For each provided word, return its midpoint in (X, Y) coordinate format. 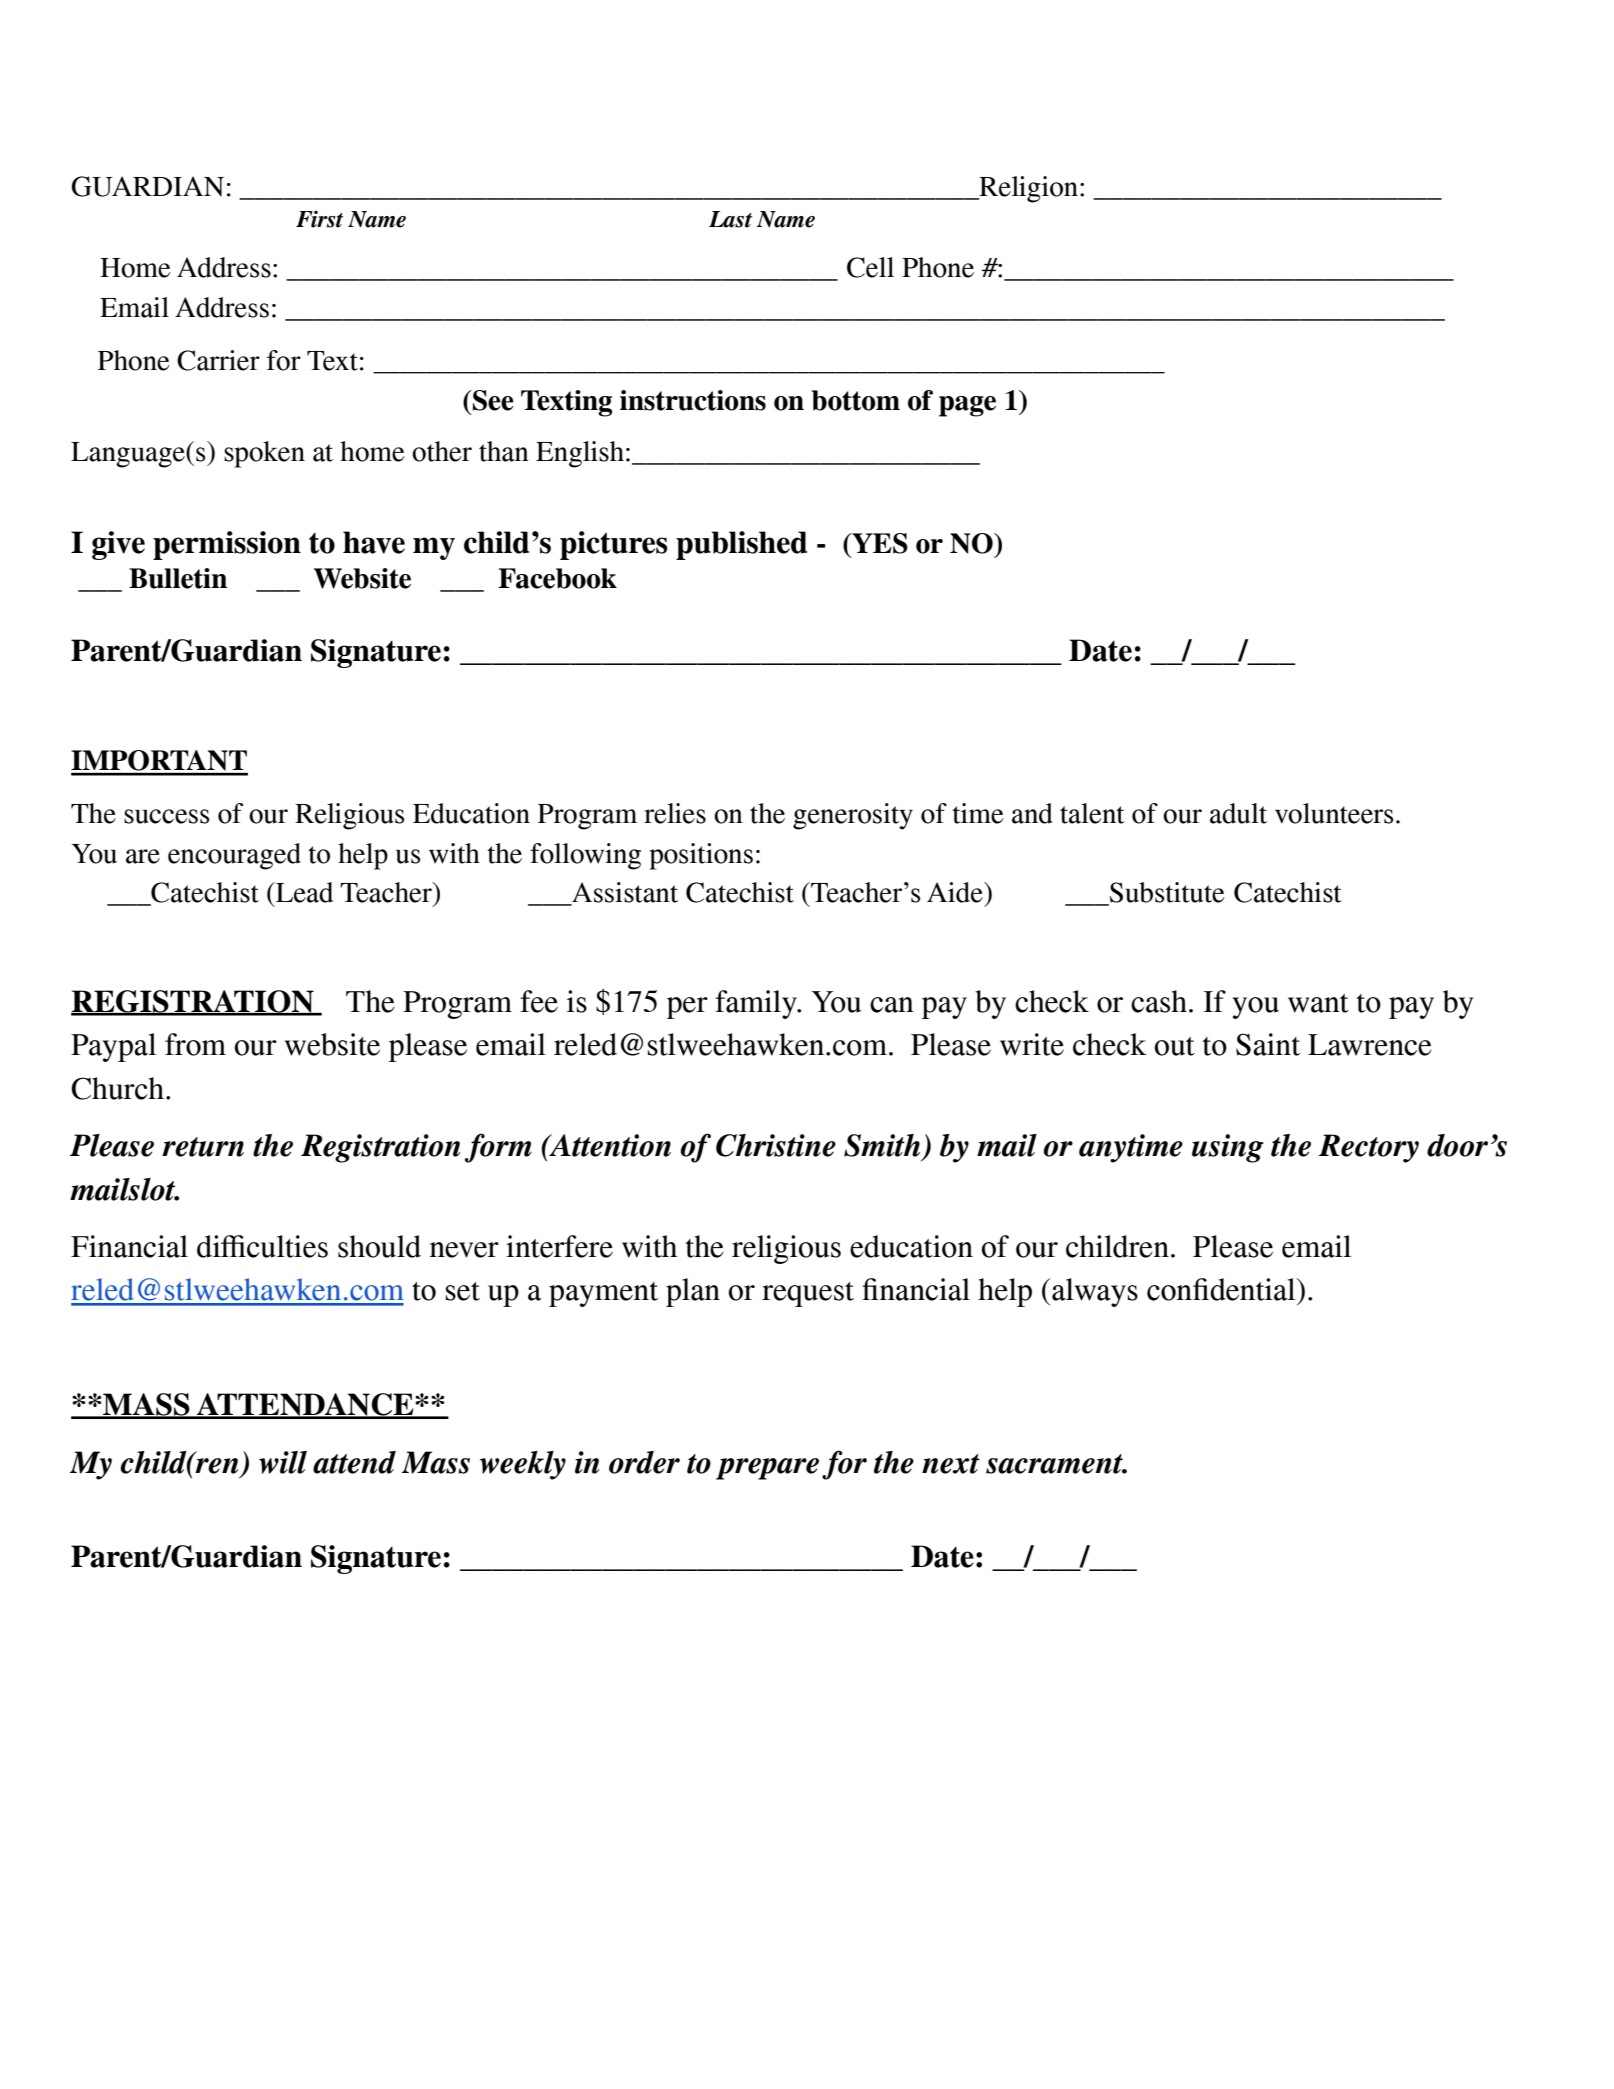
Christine (776, 1145)
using (1228, 1148)
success (167, 816)
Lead (303, 892)
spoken (264, 454)
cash (1159, 1001)
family (757, 1004)
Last (730, 219)
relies (675, 813)
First (319, 219)
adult (1238, 813)
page (967, 406)
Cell (870, 267)
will (283, 1462)
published (741, 545)
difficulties (262, 1246)
